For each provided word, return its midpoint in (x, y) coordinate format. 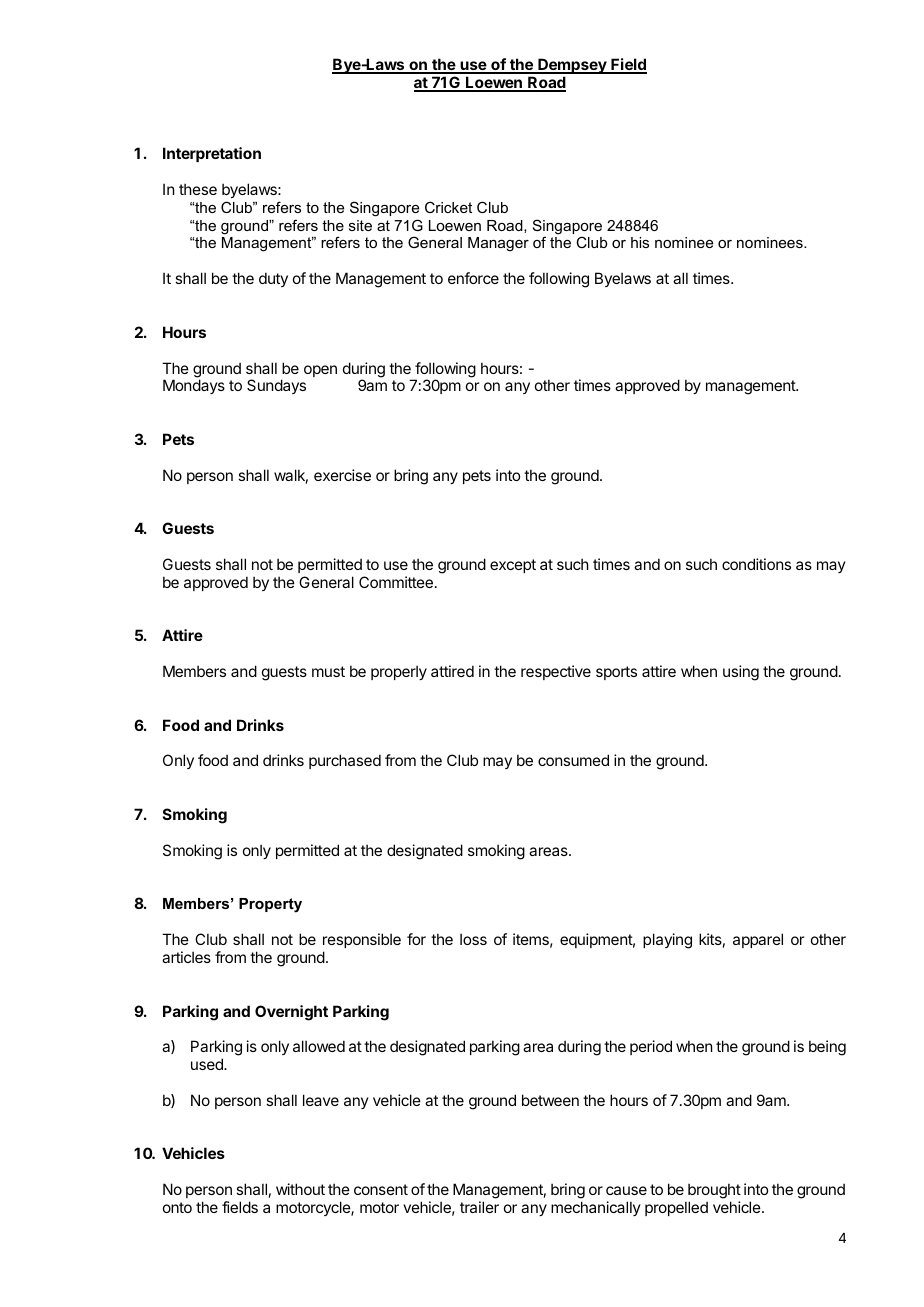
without (300, 1189)
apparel (758, 940)
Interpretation (212, 154)
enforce (473, 278)
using (741, 673)
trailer (479, 1207)
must (328, 671)
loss (473, 939)
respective (556, 672)
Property (270, 905)
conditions (756, 564)
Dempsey (572, 66)
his (640, 242)
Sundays (276, 386)
